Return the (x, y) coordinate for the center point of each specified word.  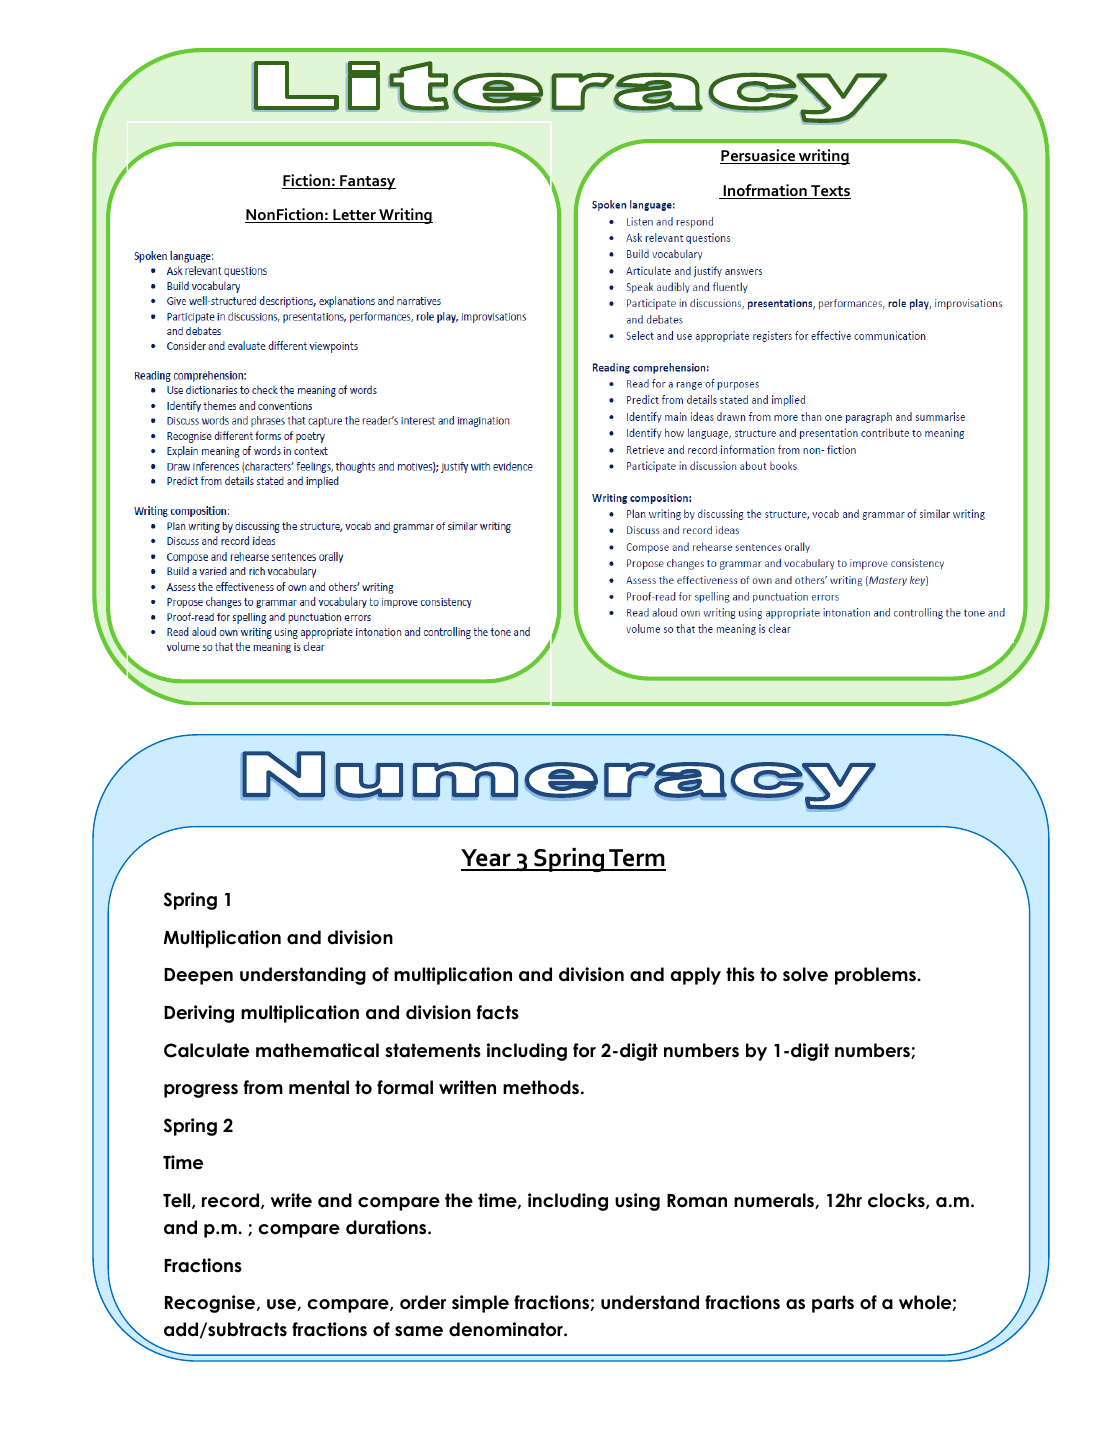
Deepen (198, 976)
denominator (507, 1329)
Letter (354, 216)
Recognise (211, 1304)
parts (833, 1304)
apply (696, 976)
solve (805, 974)
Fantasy (367, 182)
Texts (830, 192)
